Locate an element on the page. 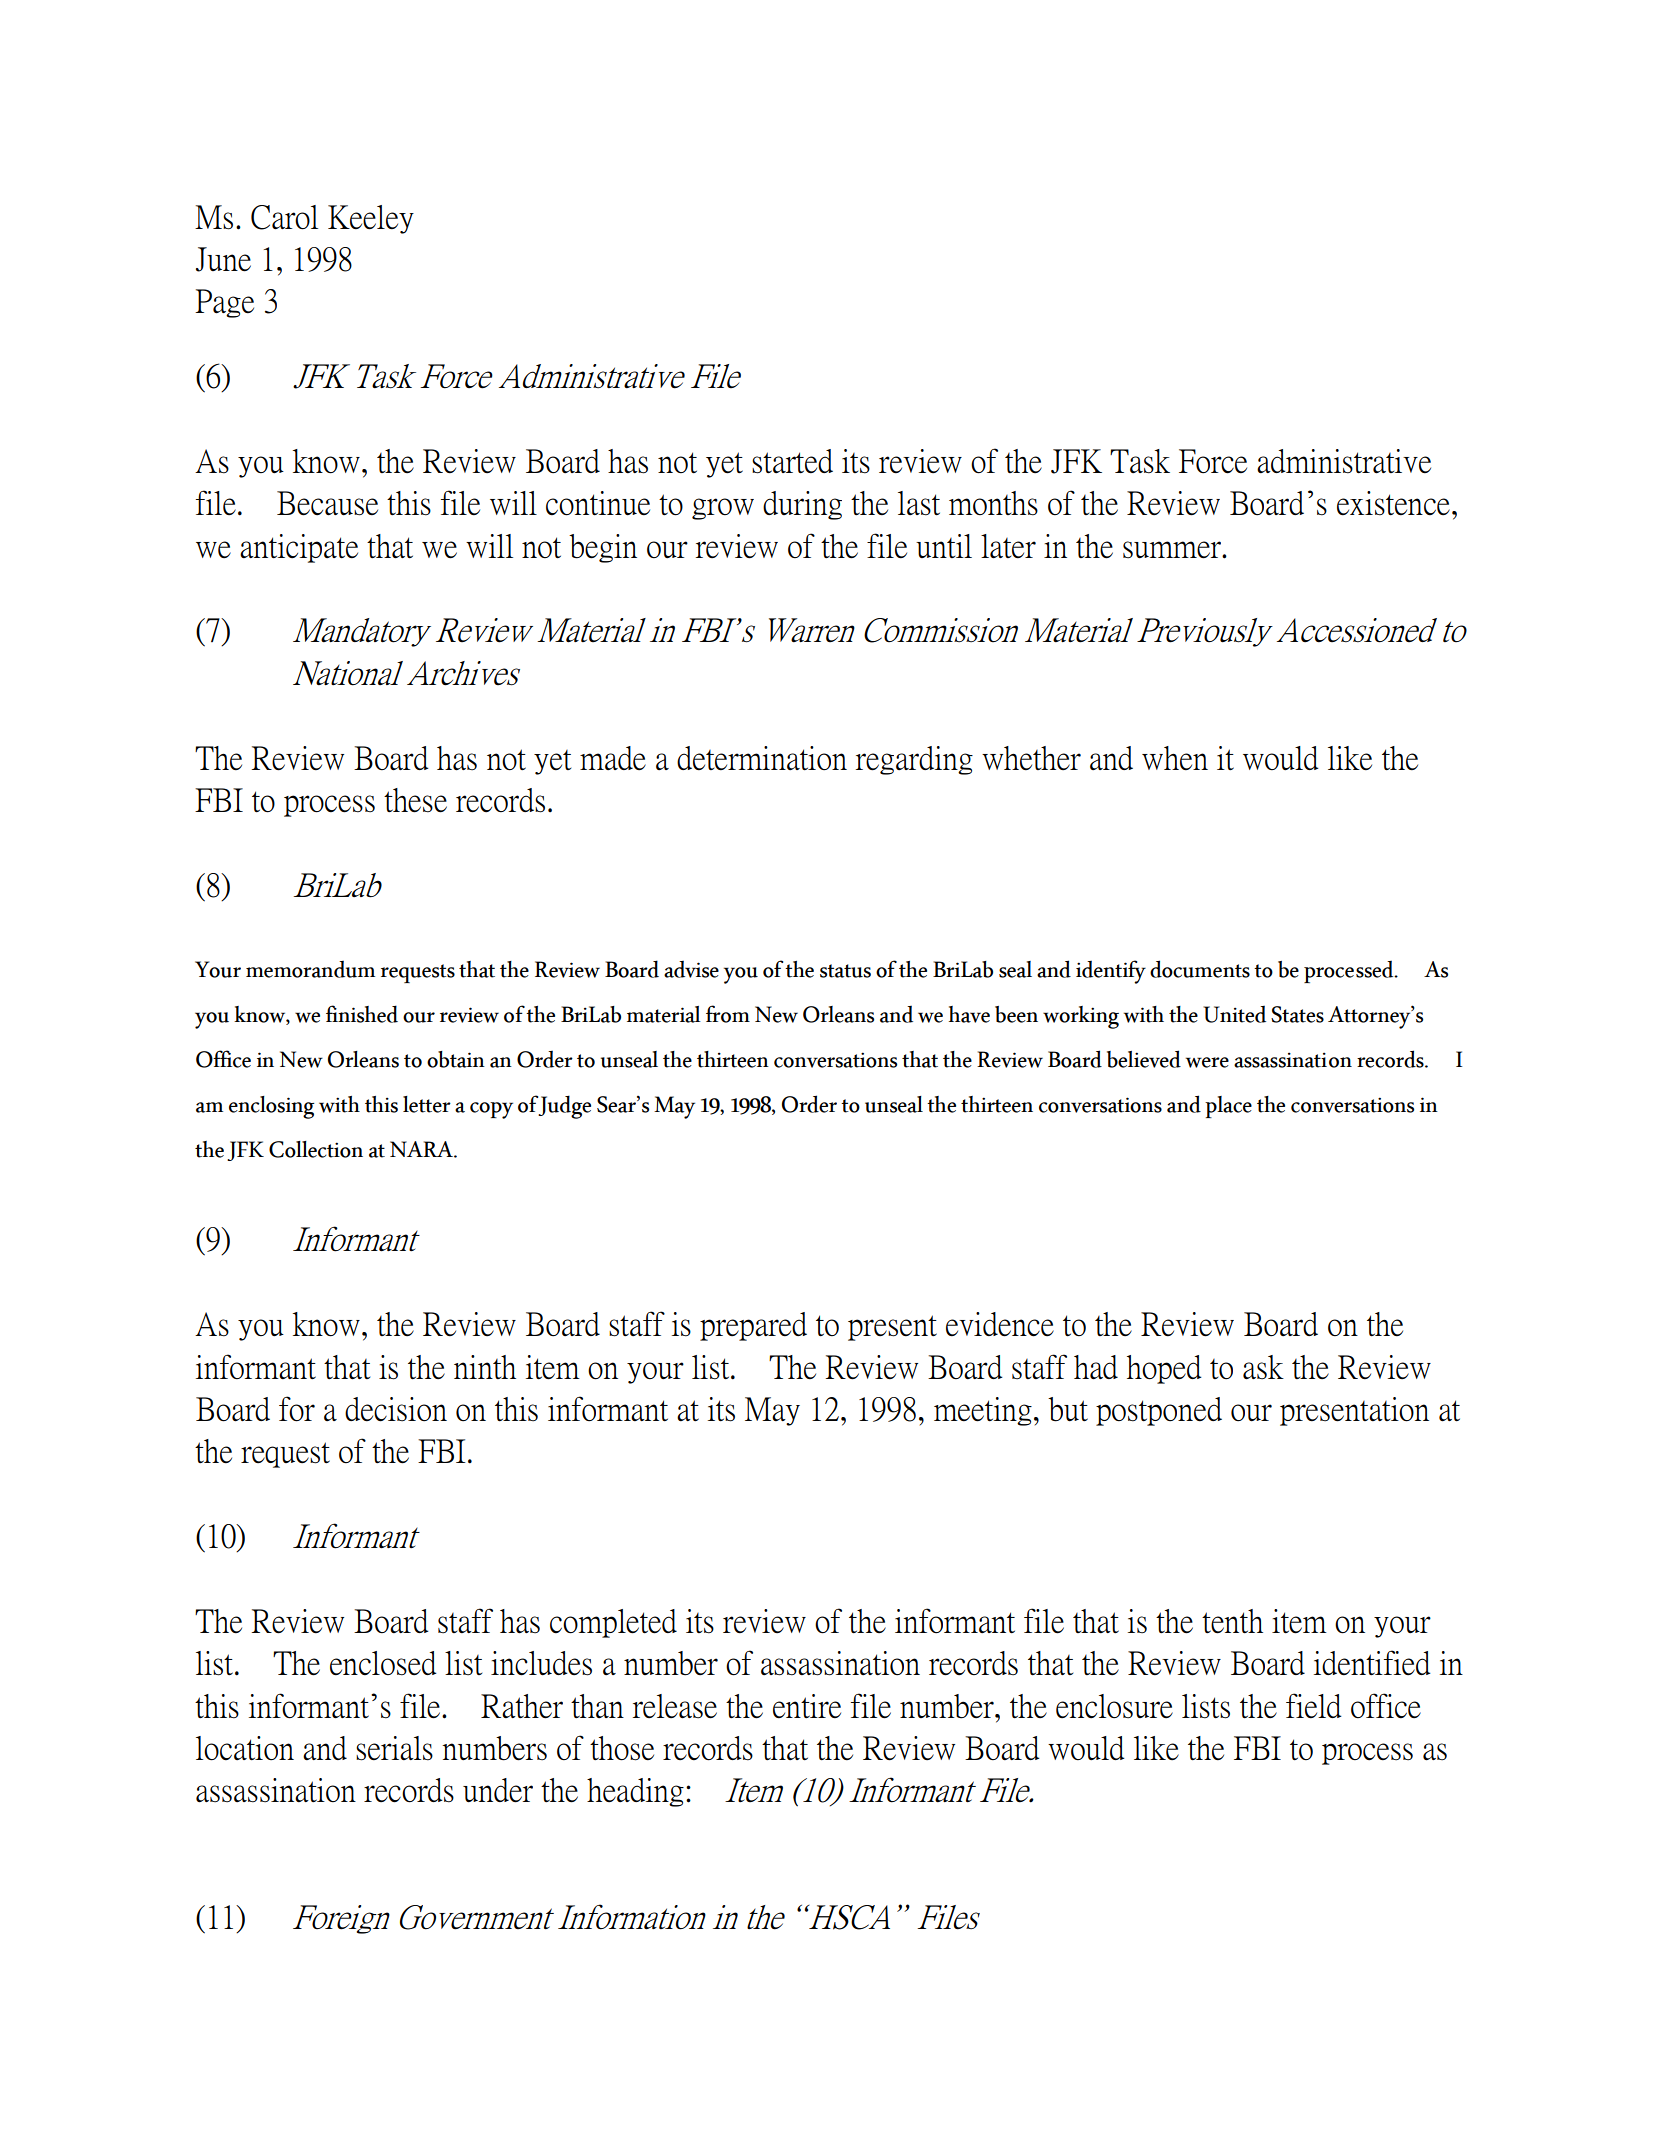 The width and height of the image is (1662, 2151). started is located at coordinates (792, 461).
